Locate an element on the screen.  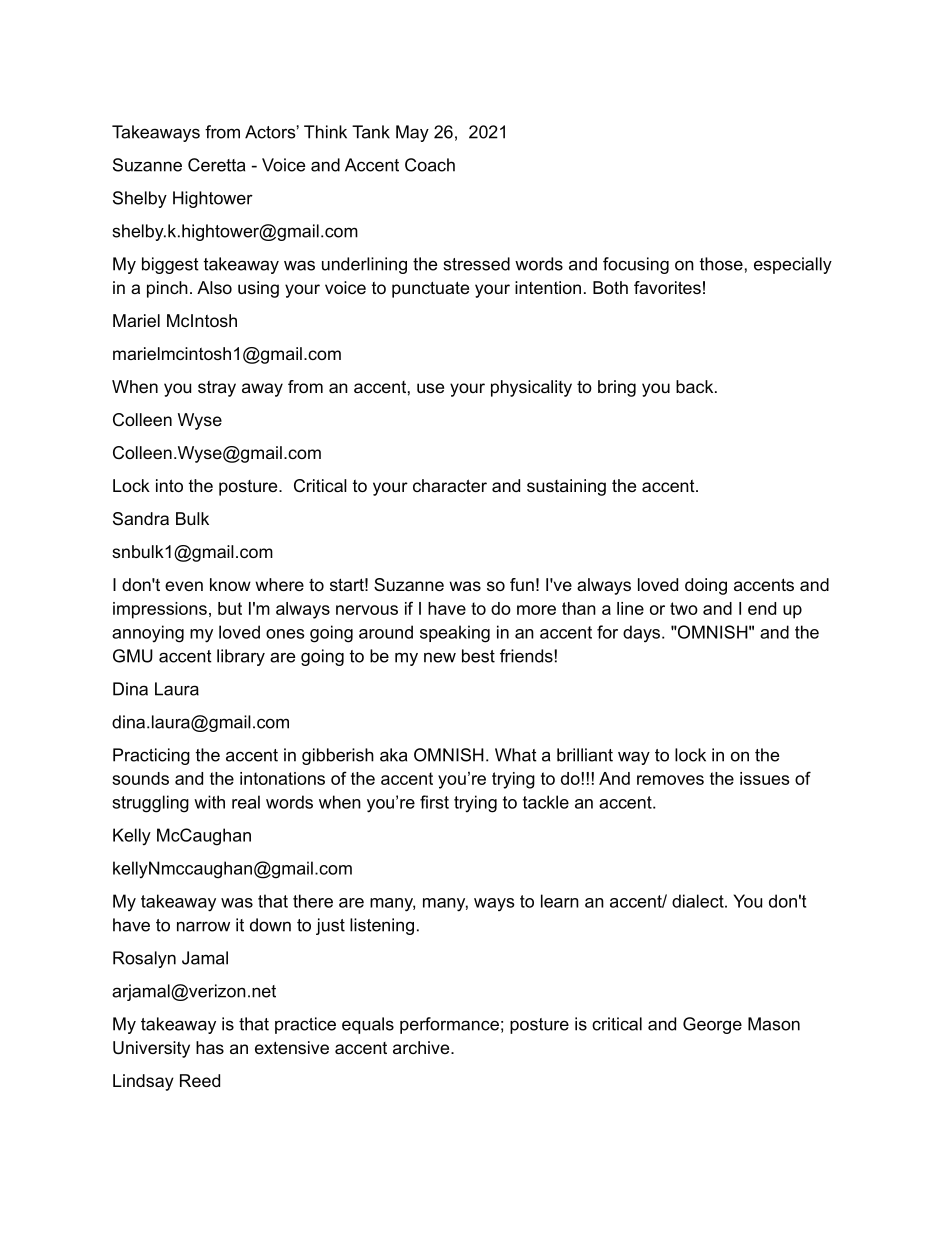
George is located at coordinates (712, 1025).
